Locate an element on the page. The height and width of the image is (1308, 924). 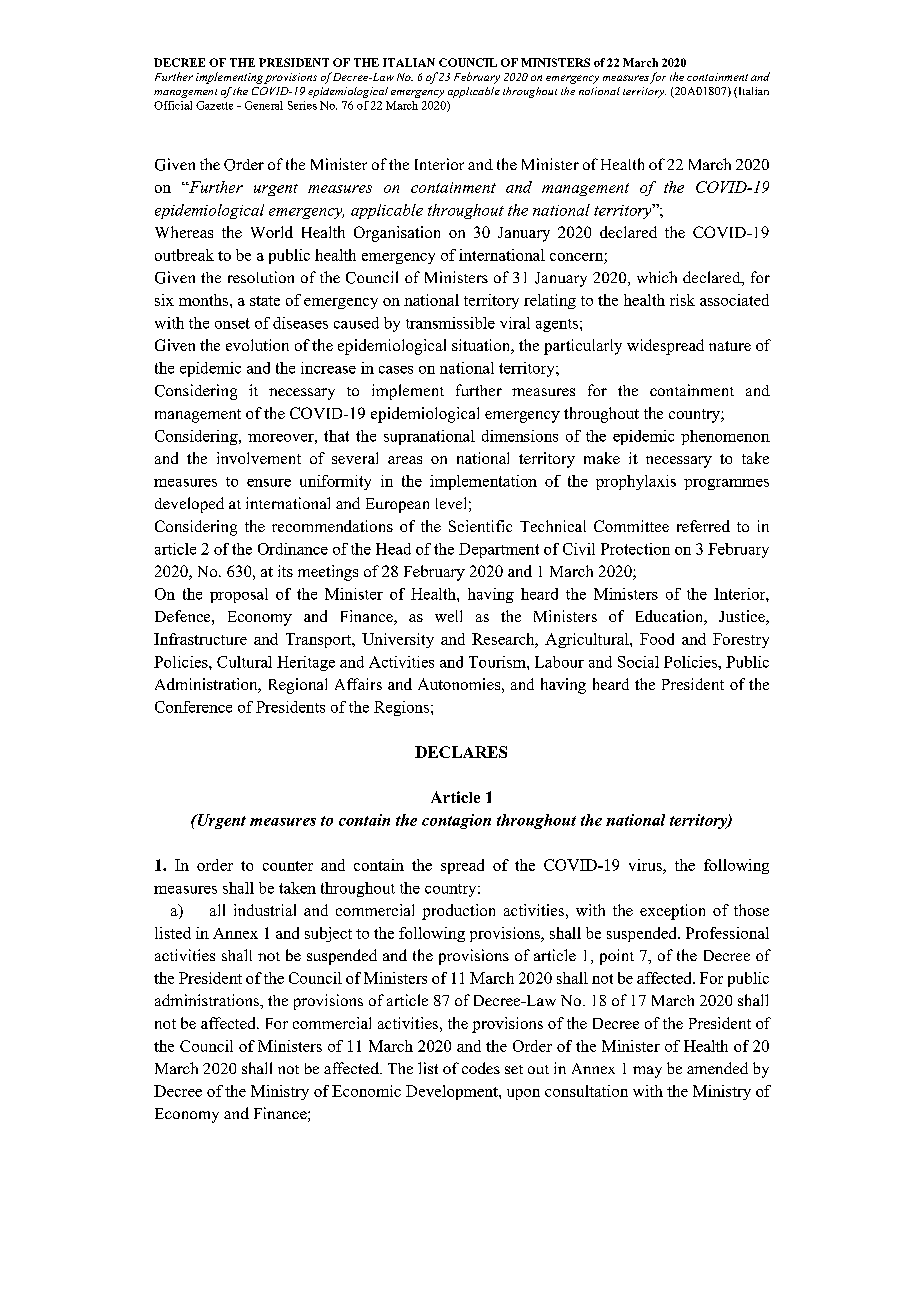
involvement is located at coordinates (259, 458).
